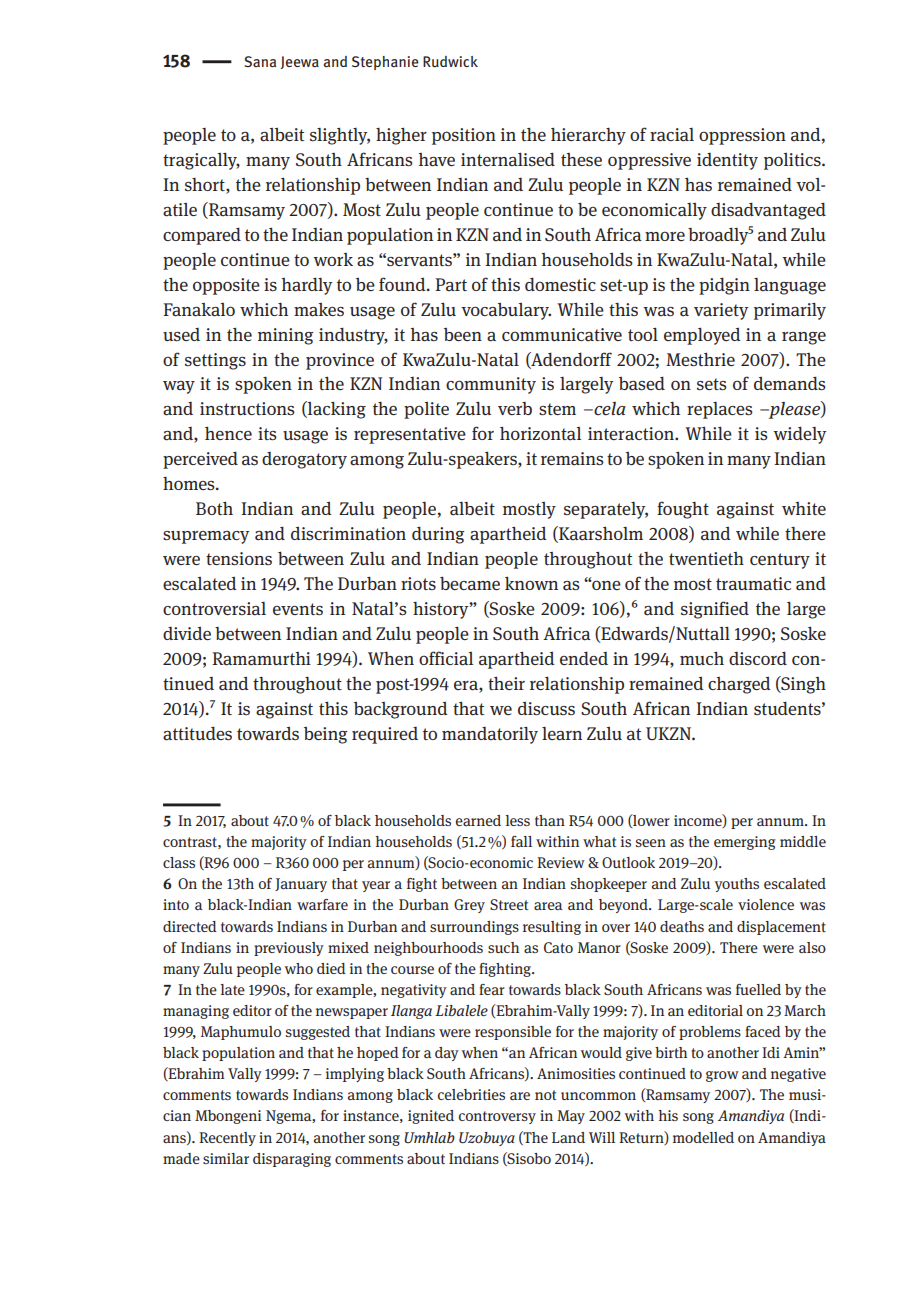 This image has height=1305, width=924. I want to click on events, so click(298, 609).
